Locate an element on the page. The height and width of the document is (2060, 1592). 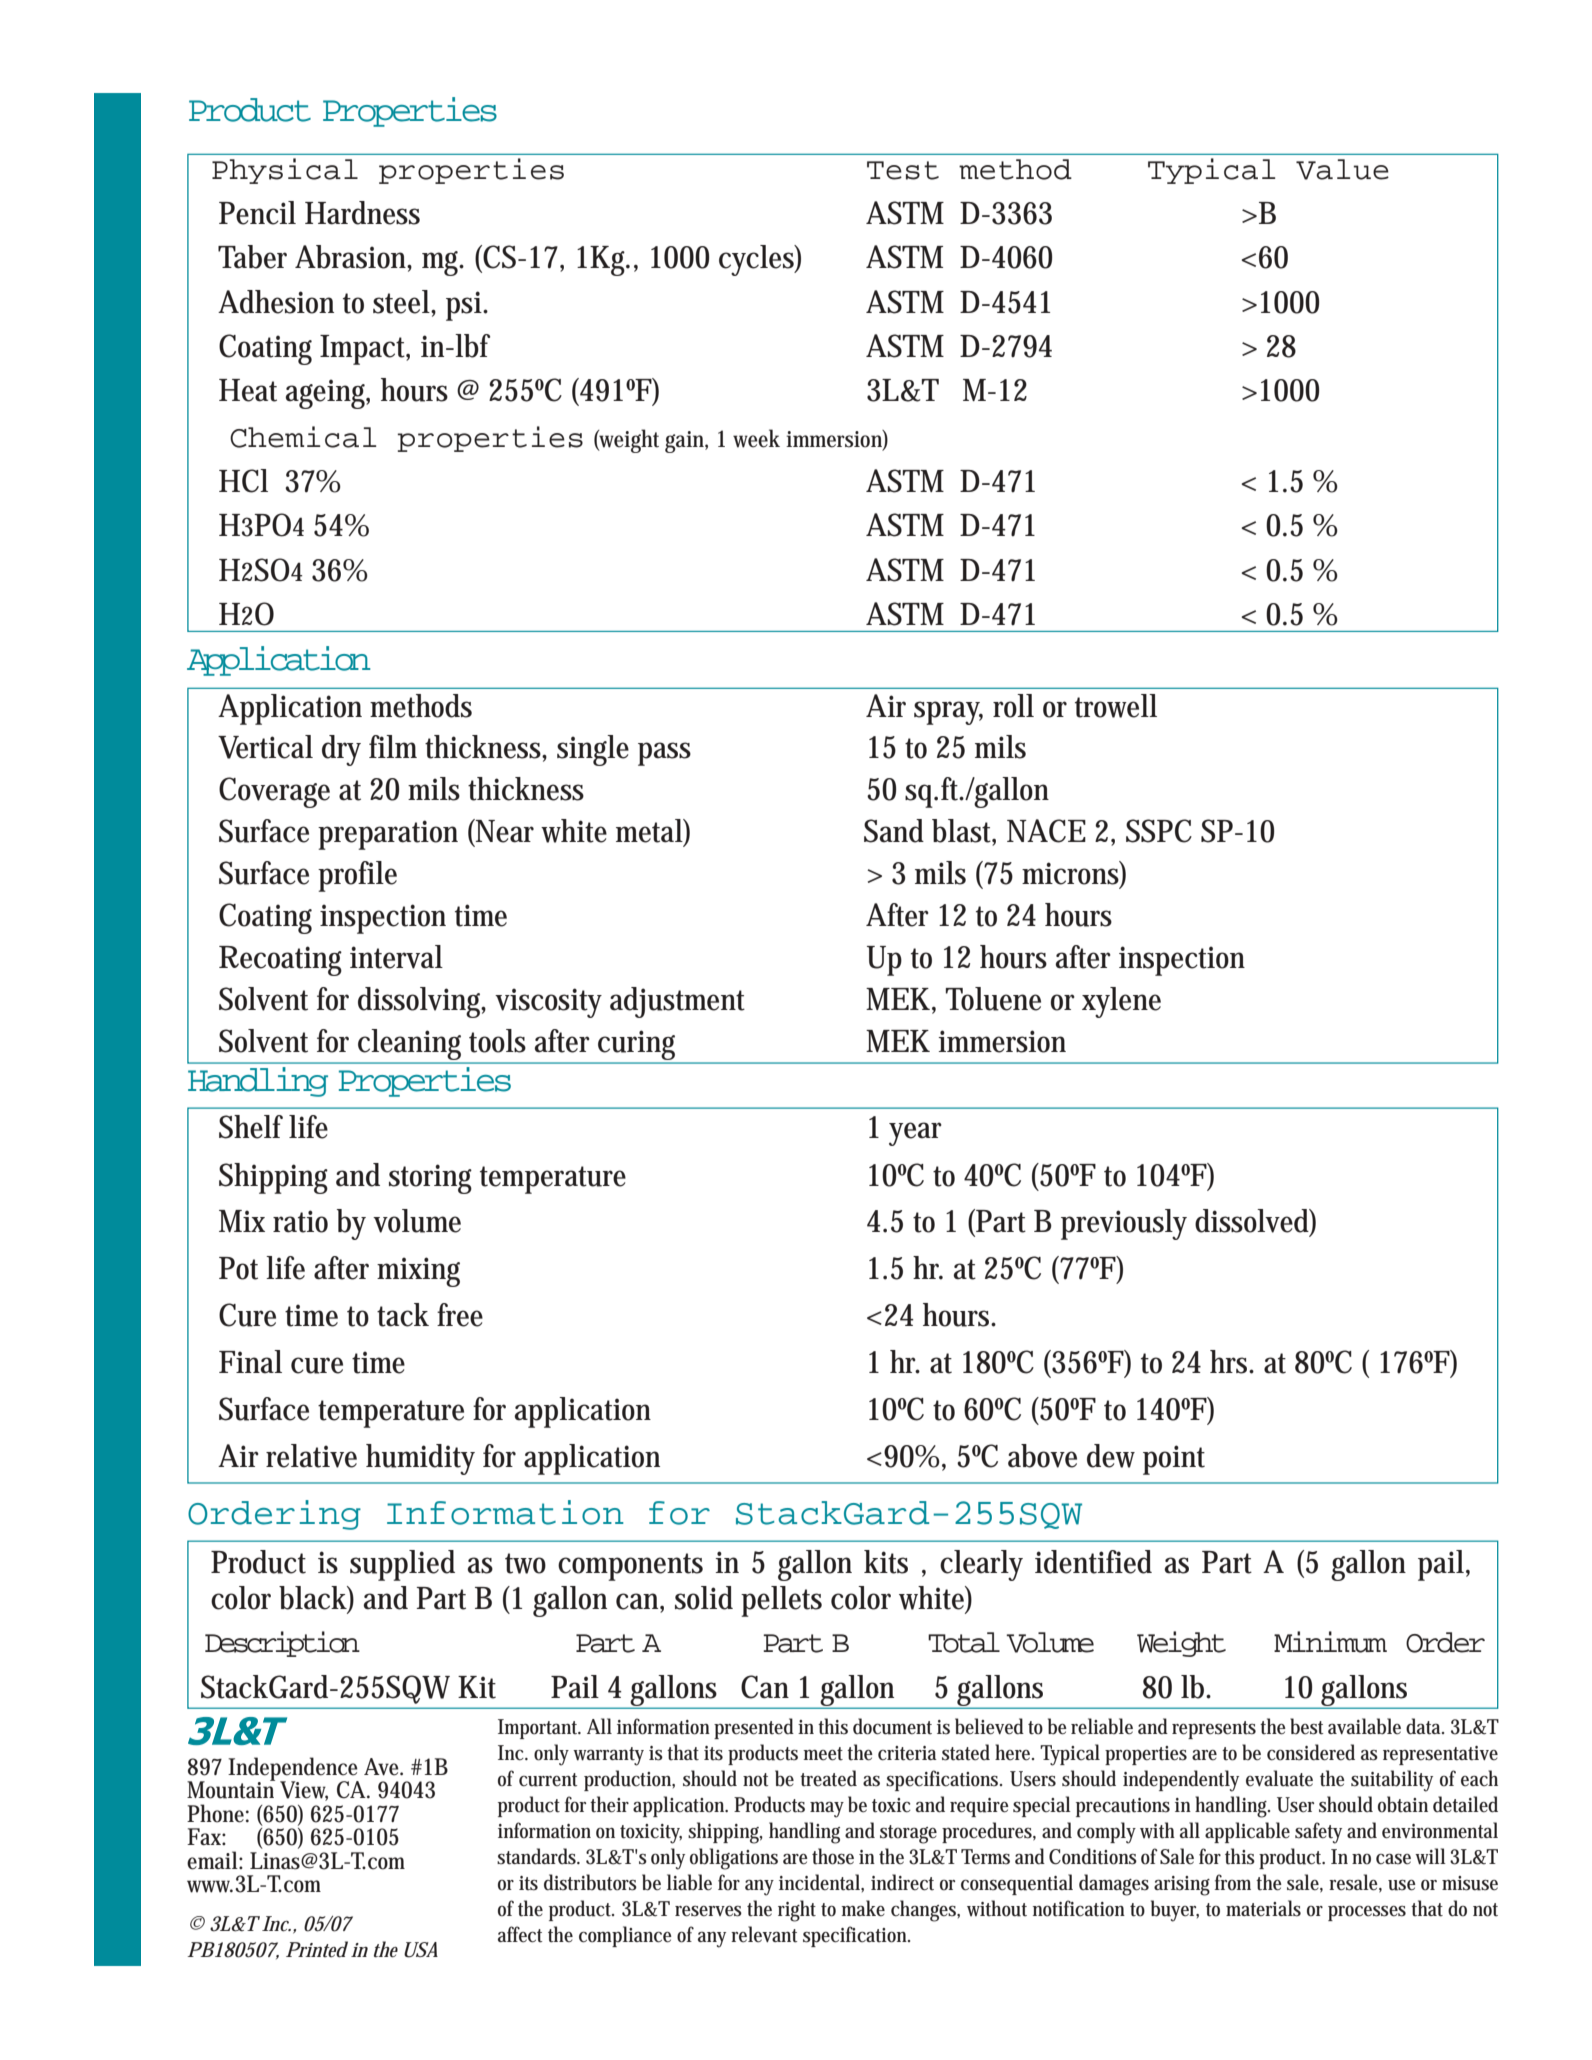
year is located at coordinates (915, 1134).
